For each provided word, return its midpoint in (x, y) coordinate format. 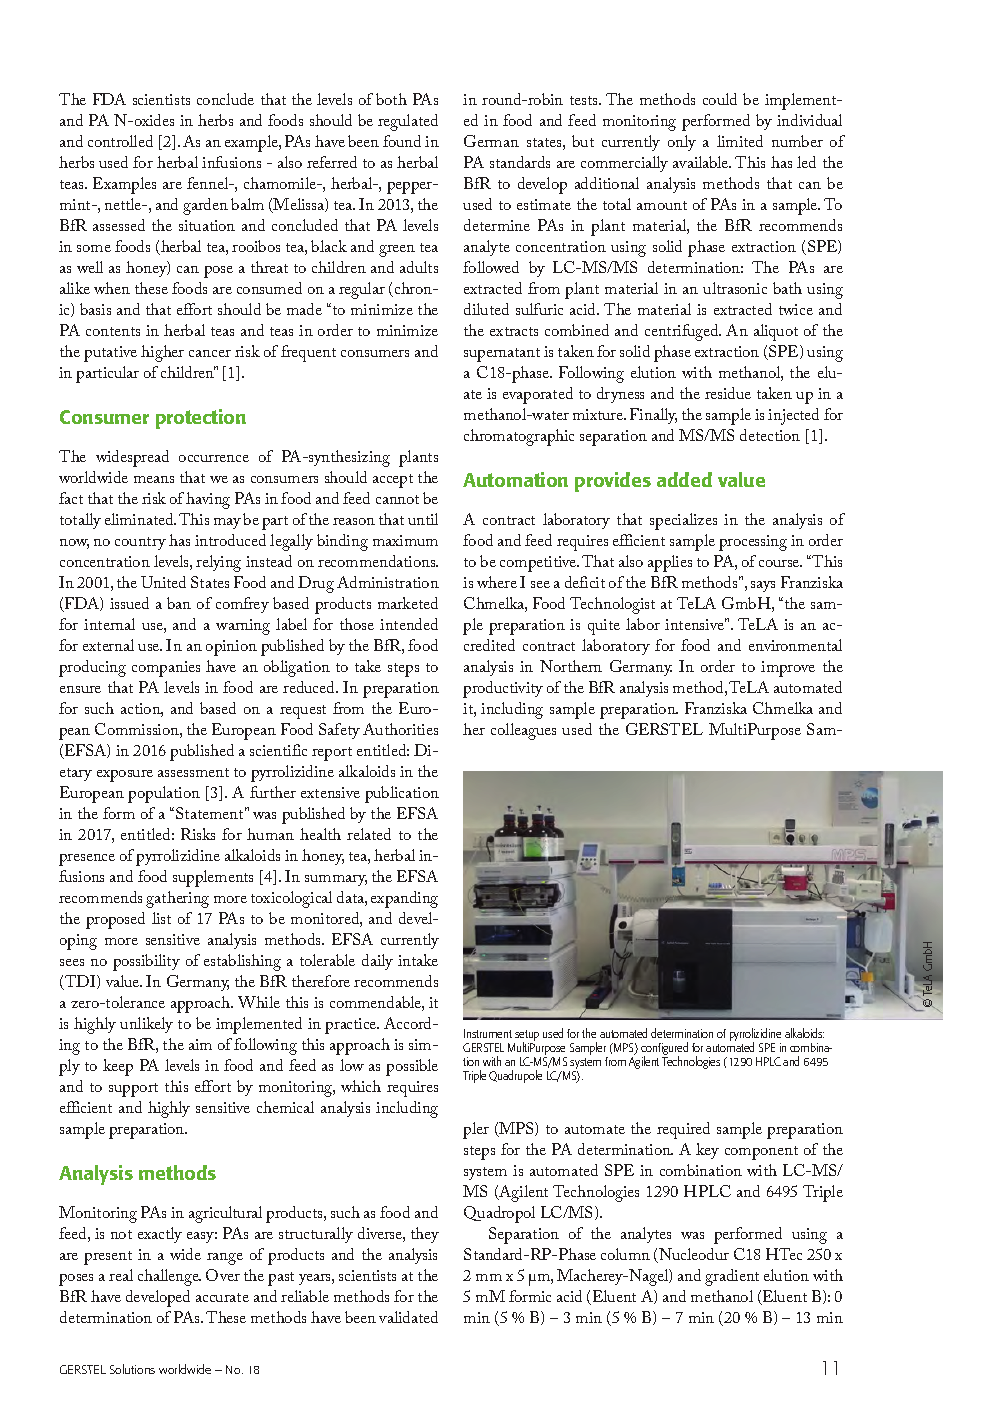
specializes (683, 521)
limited (740, 141)
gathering (177, 899)
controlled (120, 141)
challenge (169, 1277)
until (423, 519)
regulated (408, 122)
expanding (404, 899)
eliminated (140, 519)
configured (664, 1050)
